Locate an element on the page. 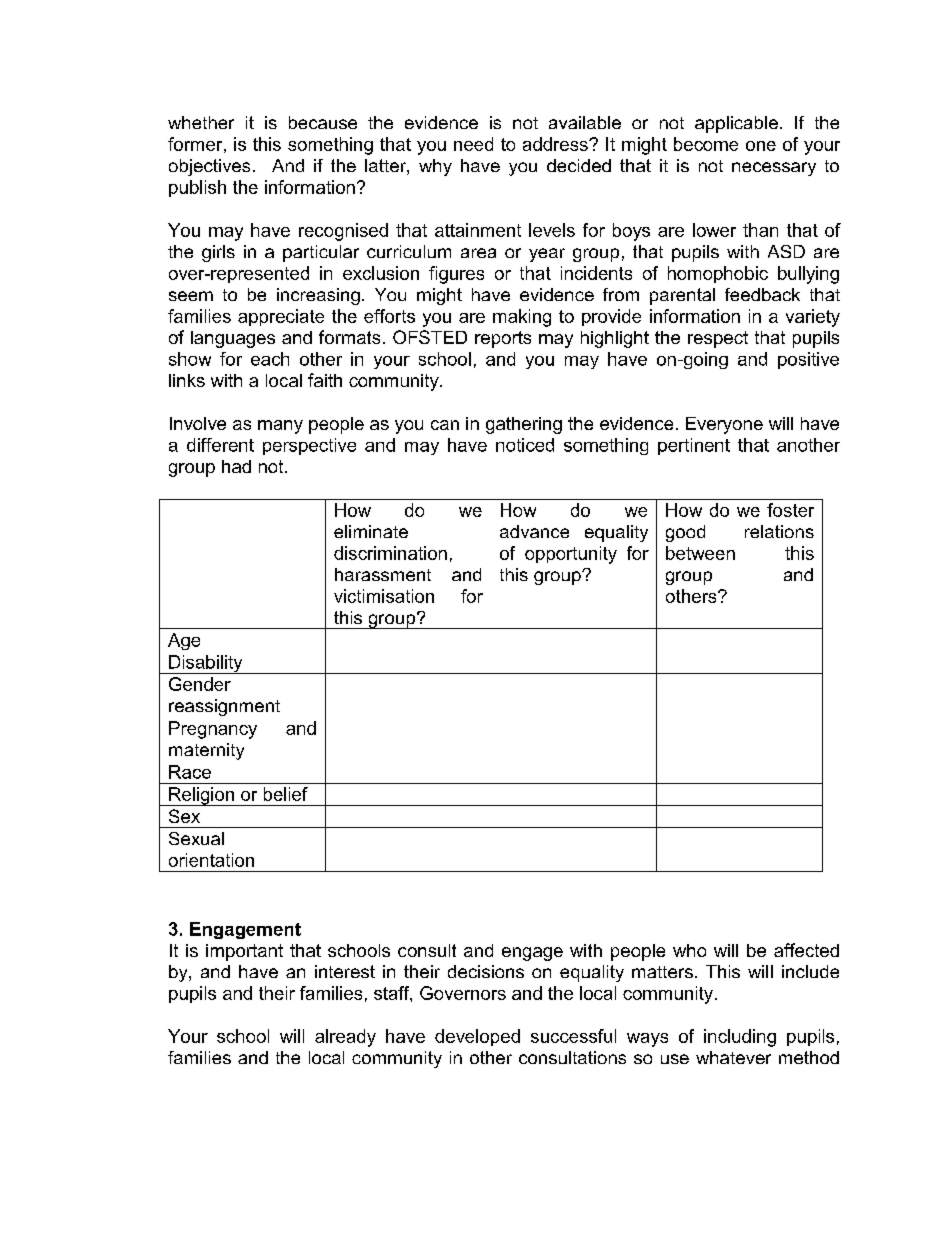 This document has height=1233, width=952. respect is located at coordinates (718, 339).
